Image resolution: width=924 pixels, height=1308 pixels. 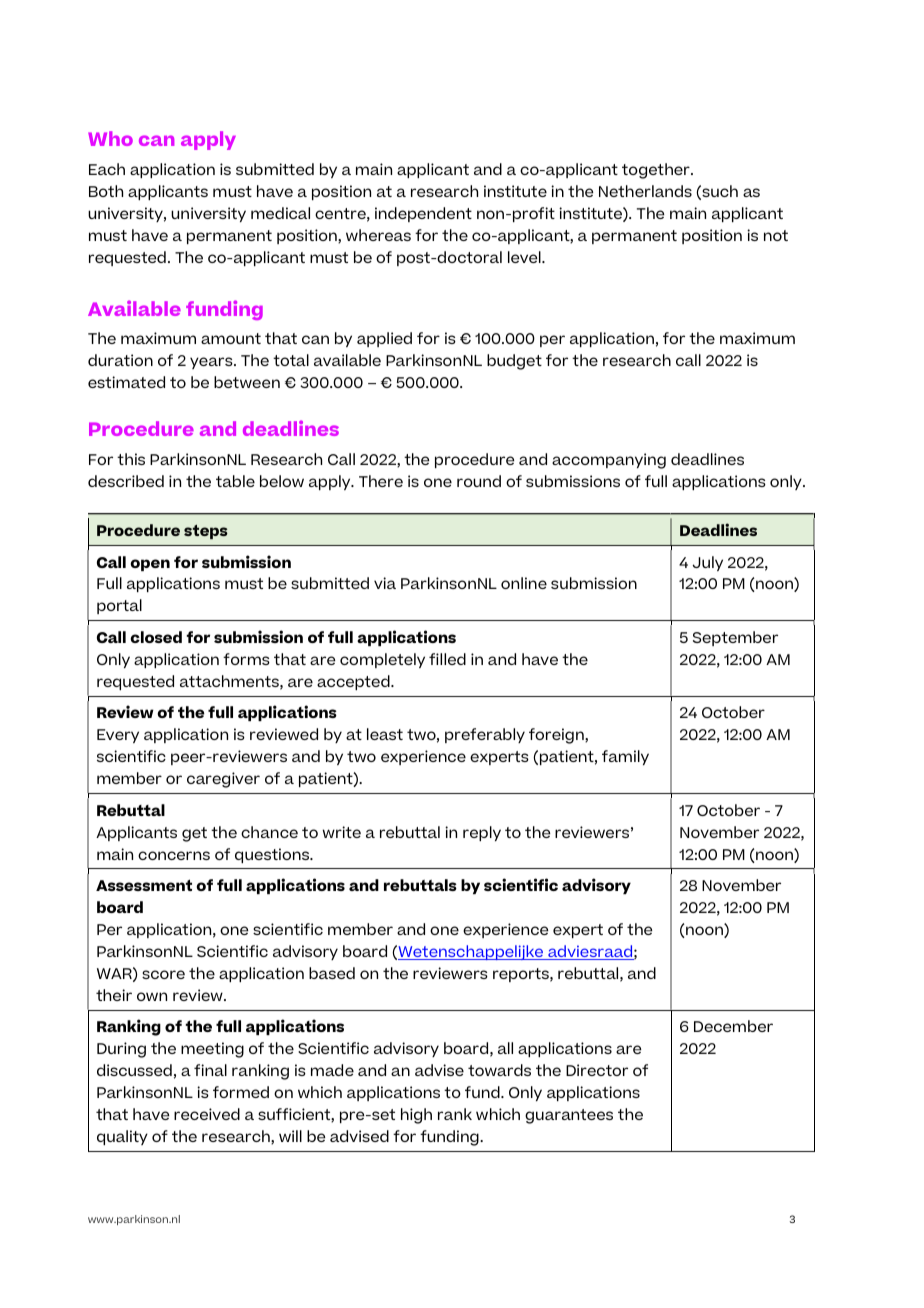 What do you see at coordinates (107, 169) in the screenshot?
I see `Each` at bounding box center [107, 169].
